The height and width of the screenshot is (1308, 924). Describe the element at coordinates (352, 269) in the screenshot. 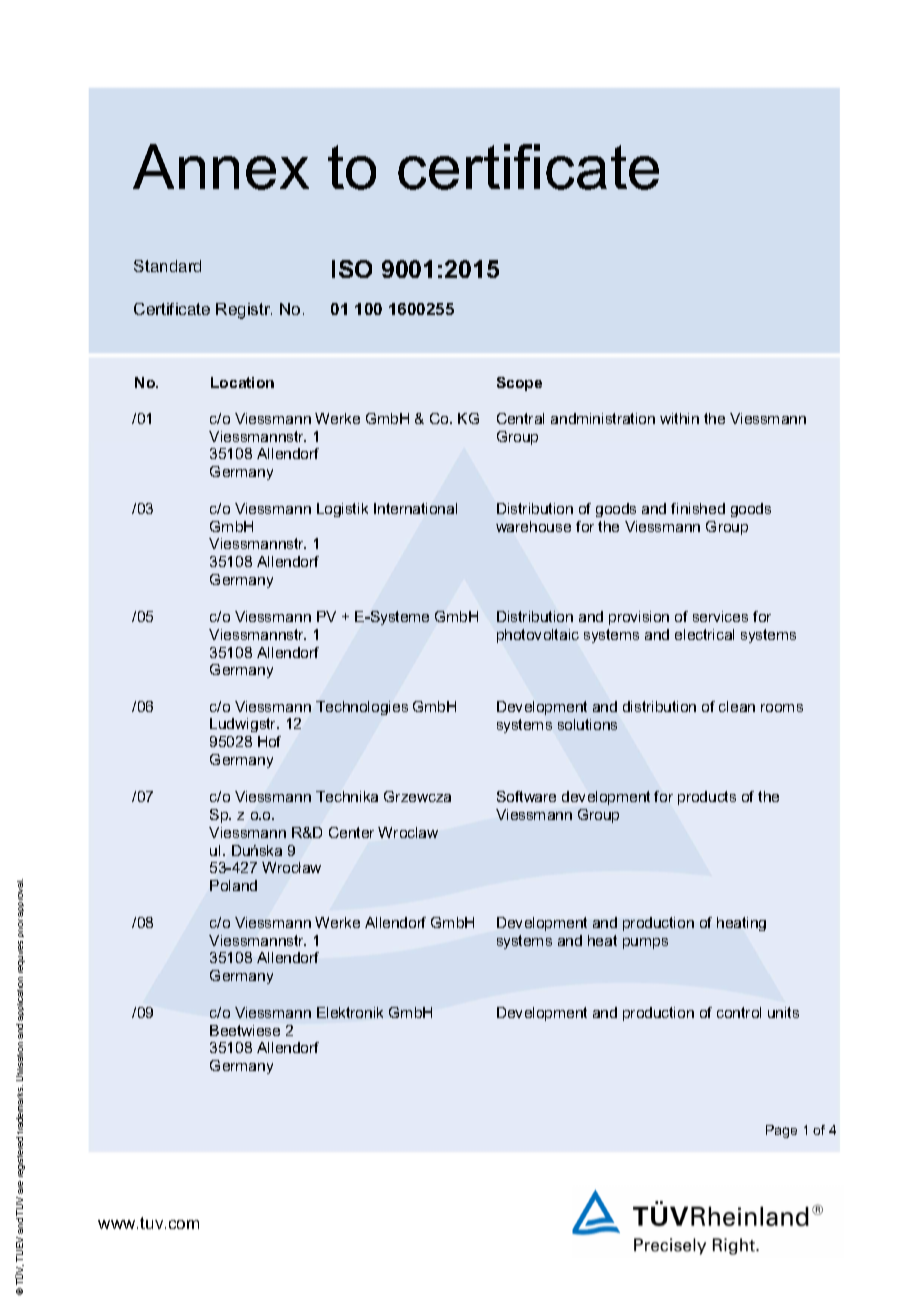

I see `ISO` at that location.
